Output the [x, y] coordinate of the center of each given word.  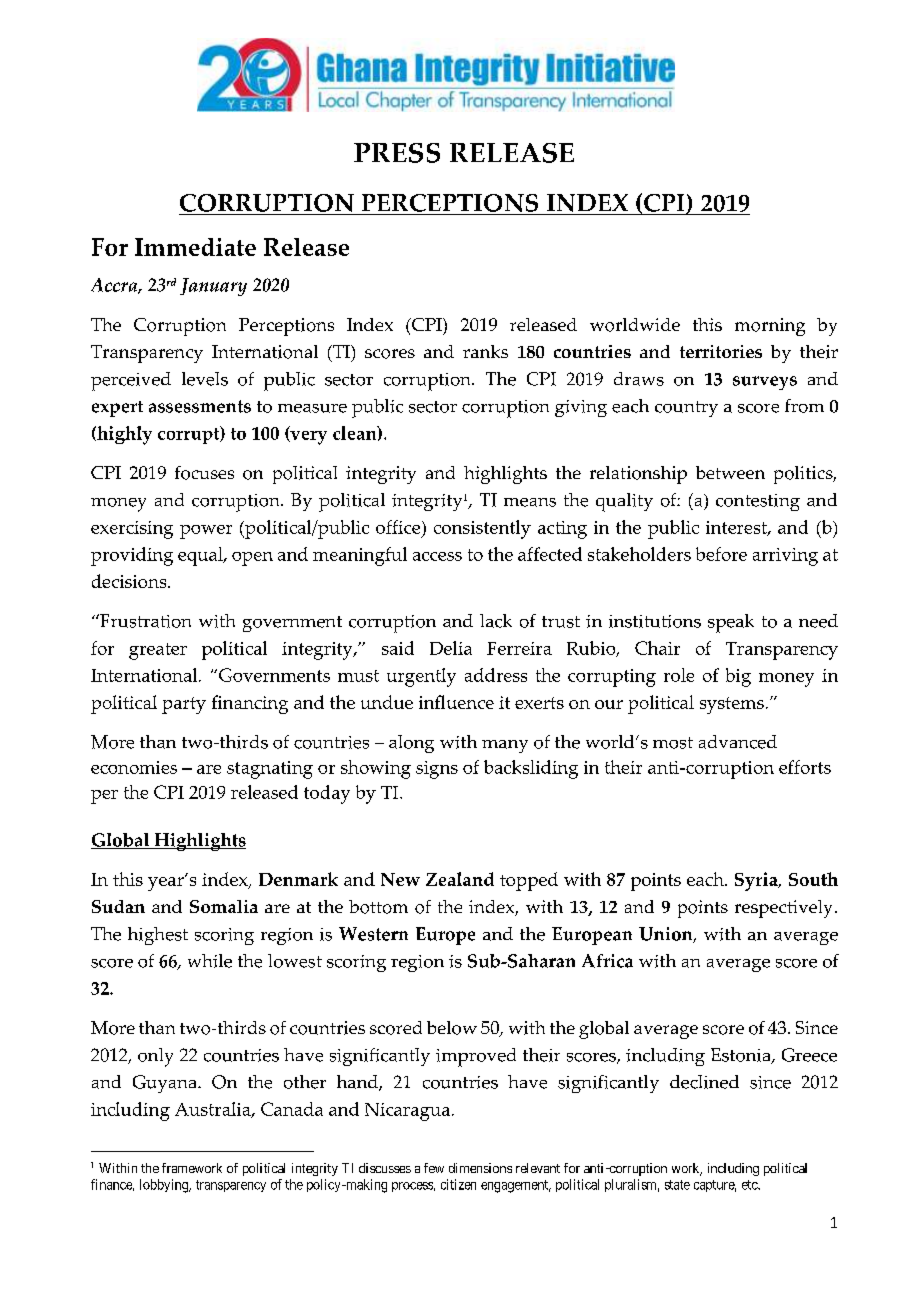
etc [750, 1185]
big [738, 677]
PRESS [397, 153]
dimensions [480, 1168]
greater [158, 651]
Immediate [195, 247]
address [496, 675]
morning [770, 327]
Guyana [166, 1084]
